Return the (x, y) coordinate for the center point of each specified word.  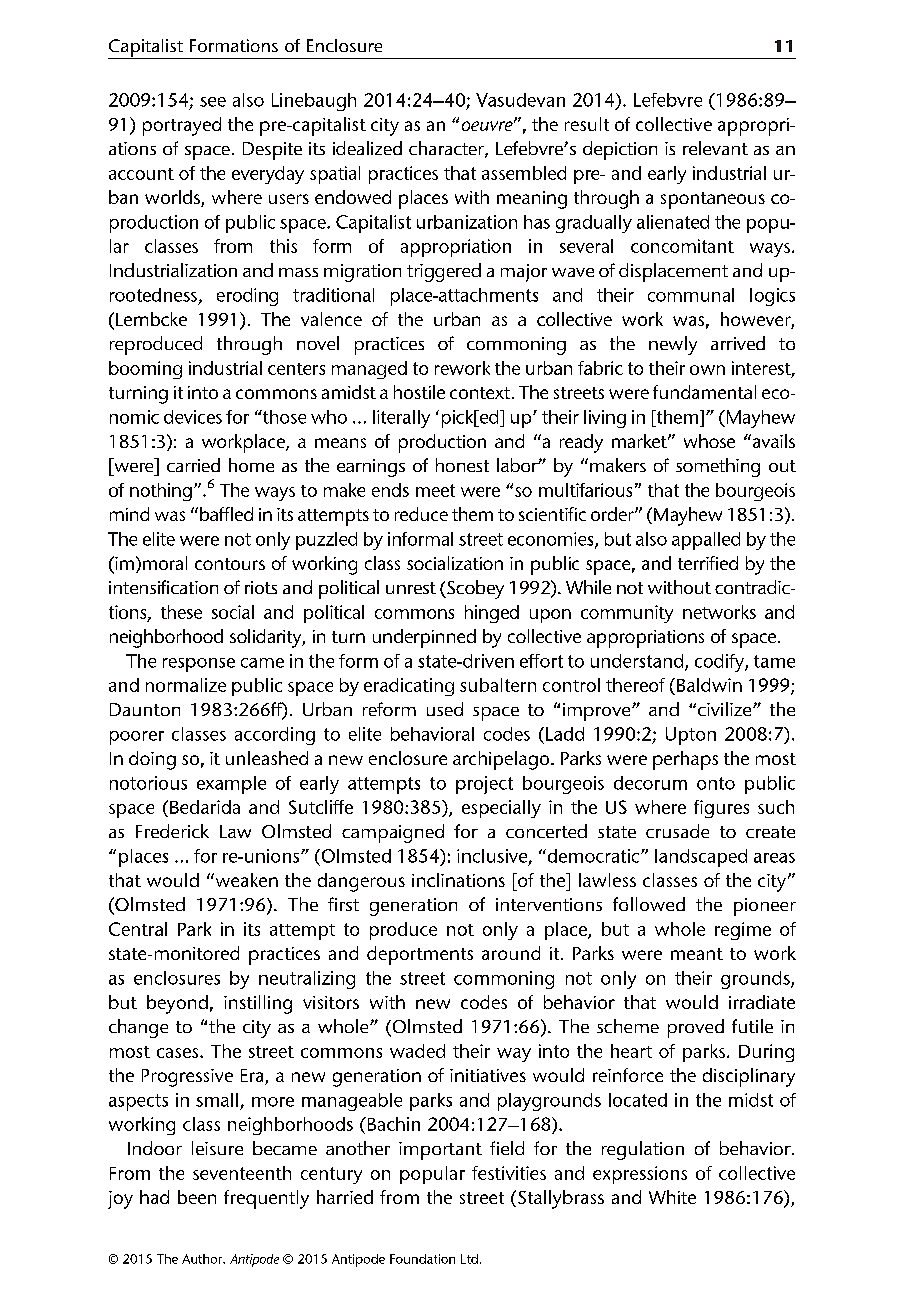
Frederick (172, 831)
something (718, 467)
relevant (715, 148)
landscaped (701, 858)
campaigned (393, 833)
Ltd (469, 1259)
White (672, 1197)
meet (435, 490)
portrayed (182, 126)
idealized (367, 148)
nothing (161, 492)
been (197, 1197)
